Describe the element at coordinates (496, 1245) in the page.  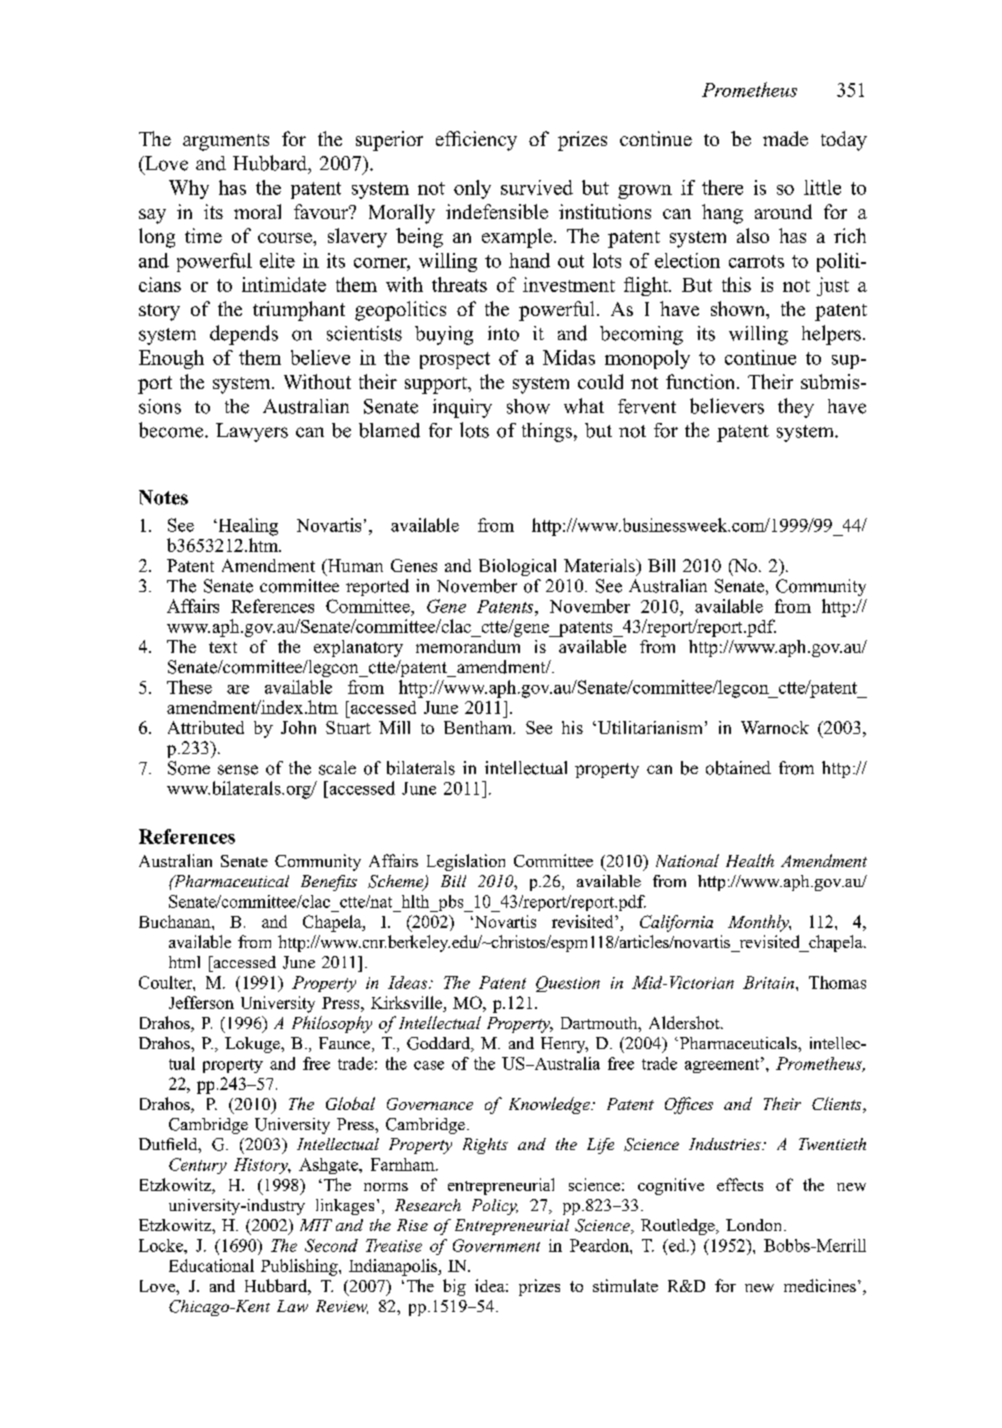
I see `Government` at that location.
